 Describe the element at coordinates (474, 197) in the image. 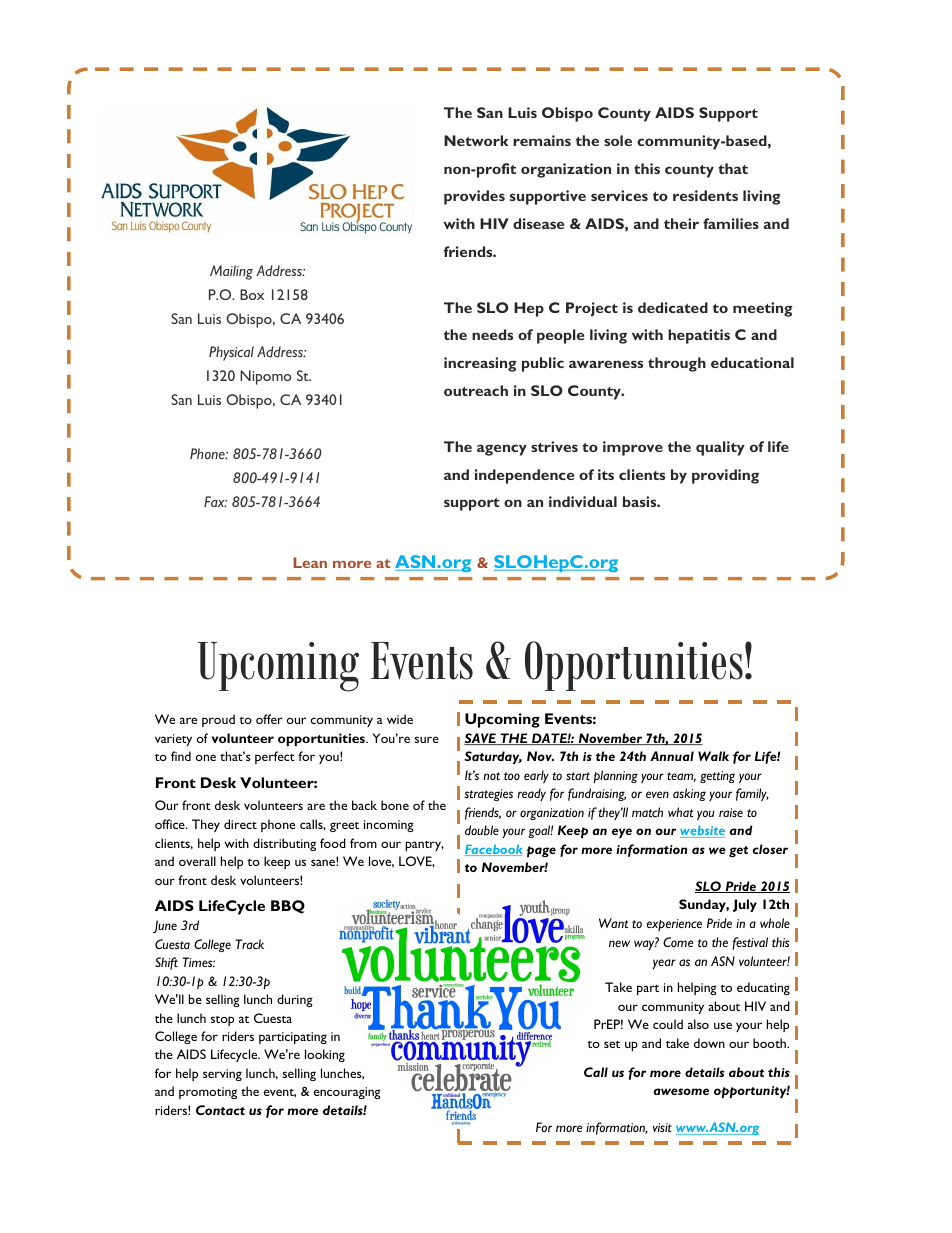

I see `provides` at that location.
